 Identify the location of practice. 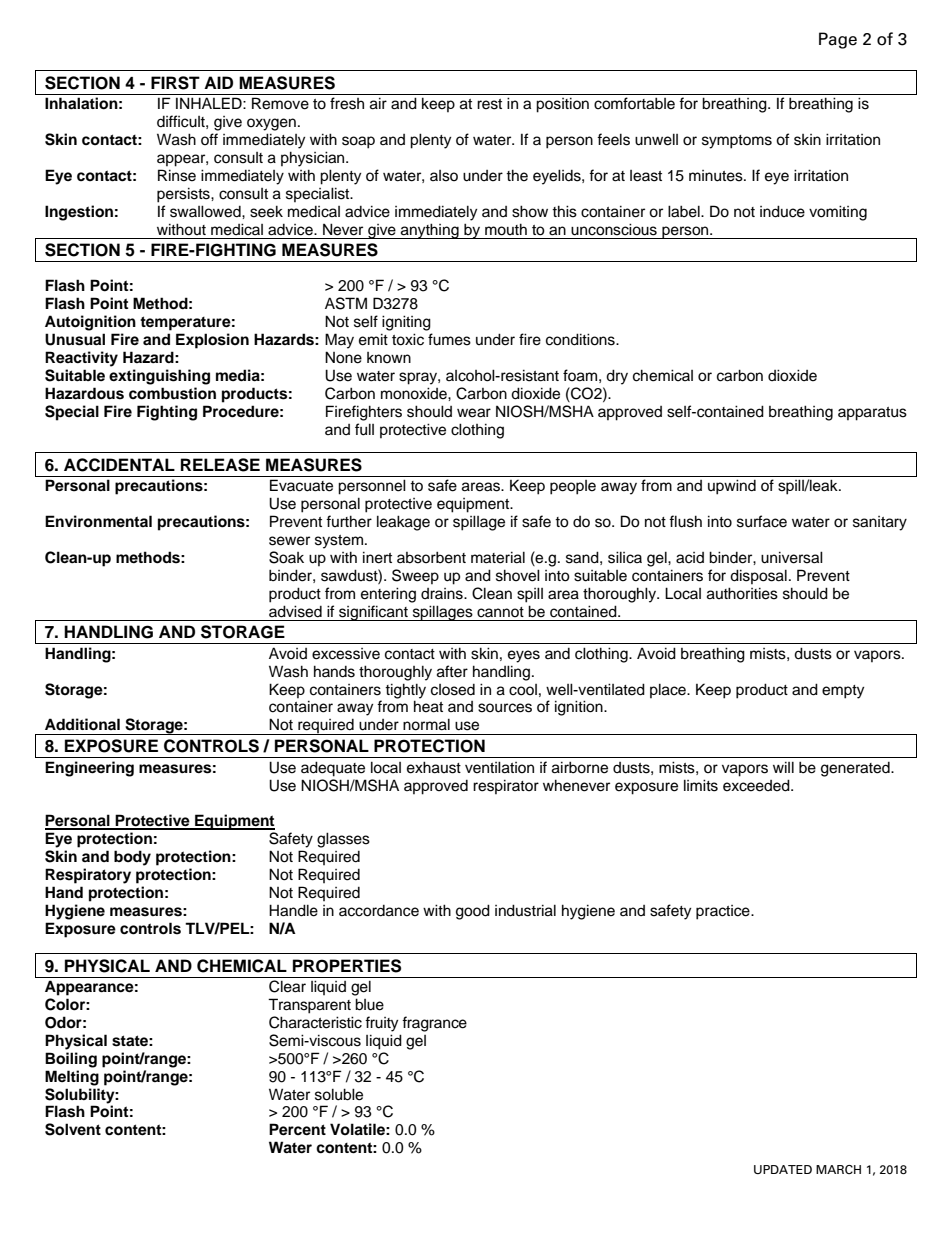
(724, 912).
